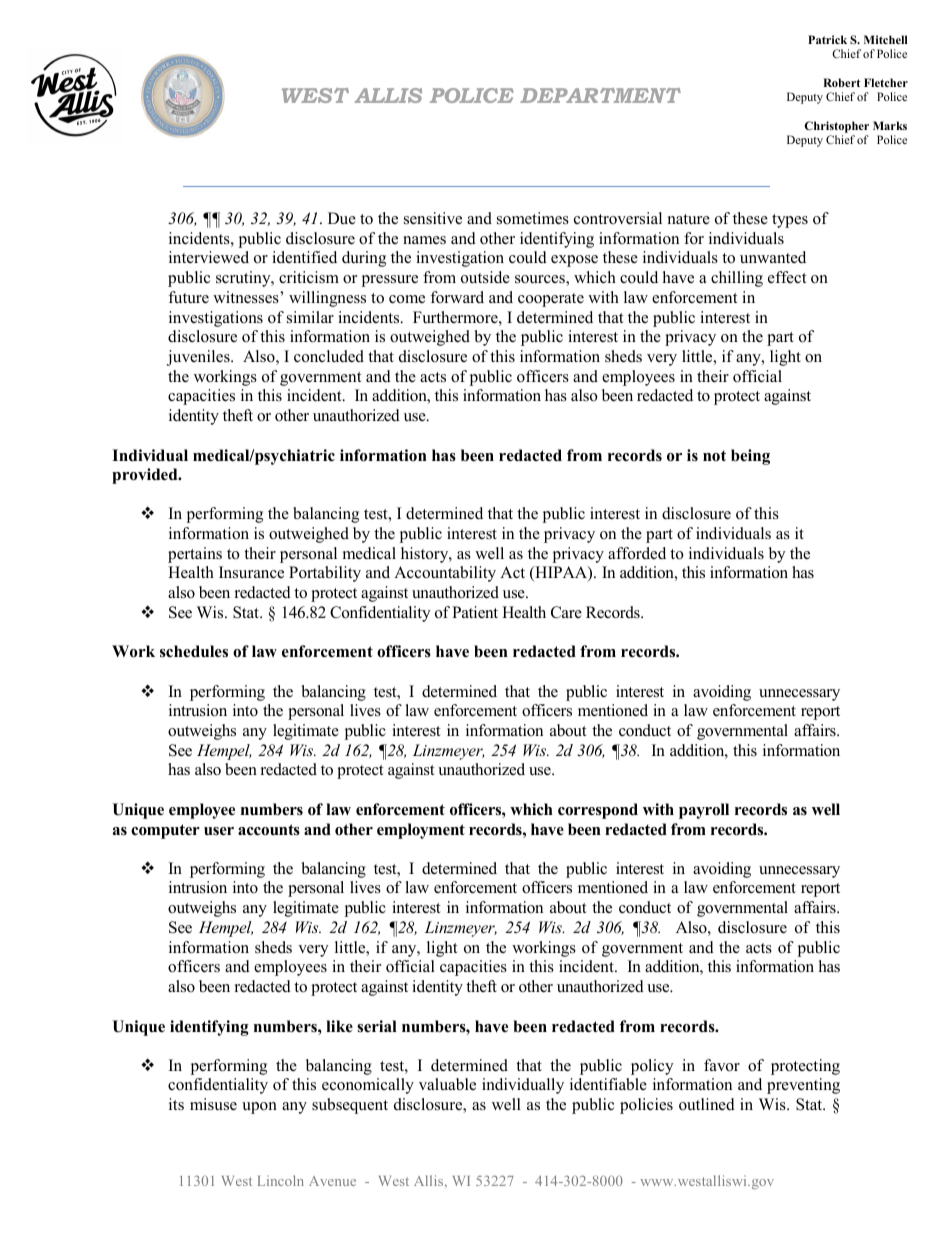  Describe the element at coordinates (841, 82) in the page. I see `Robert` at that location.
